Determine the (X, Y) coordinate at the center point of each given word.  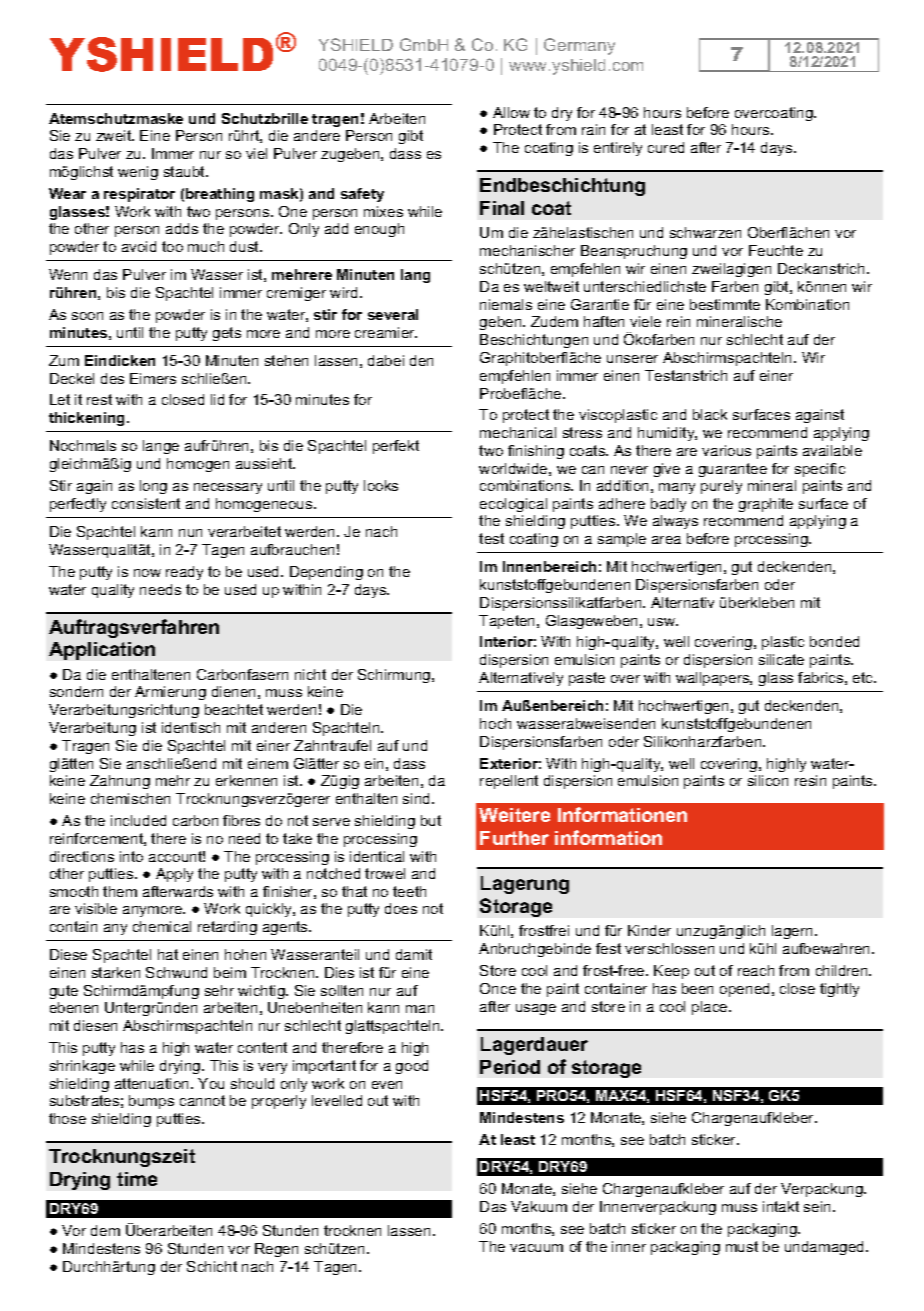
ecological (513, 505)
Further (514, 838)
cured (666, 147)
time (137, 1179)
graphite (766, 505)
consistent (146, 503)
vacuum (536, 1248)
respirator (139, 195)
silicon (768, 780)
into (131, 856)
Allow (511, 112)
